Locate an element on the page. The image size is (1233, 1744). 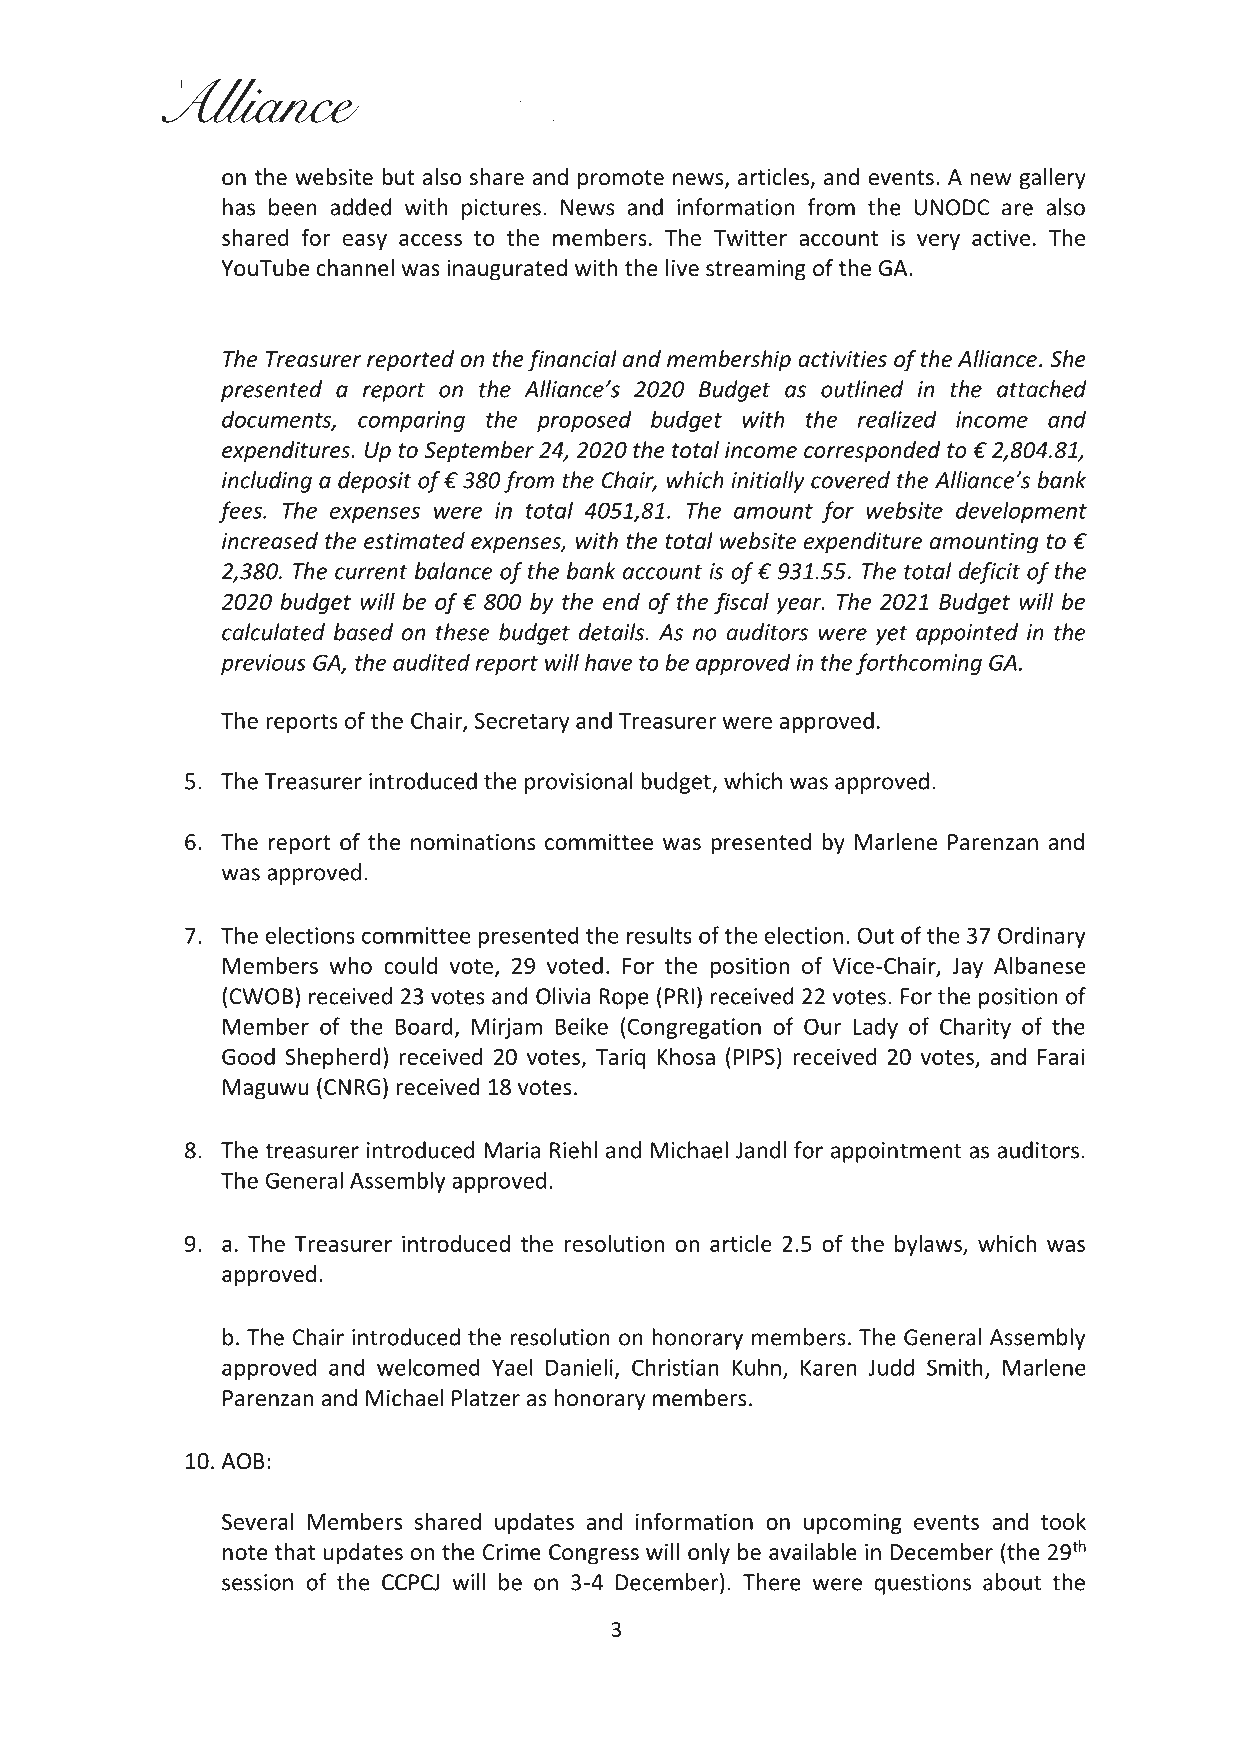
appointed is located at coordinates (967, 634).
